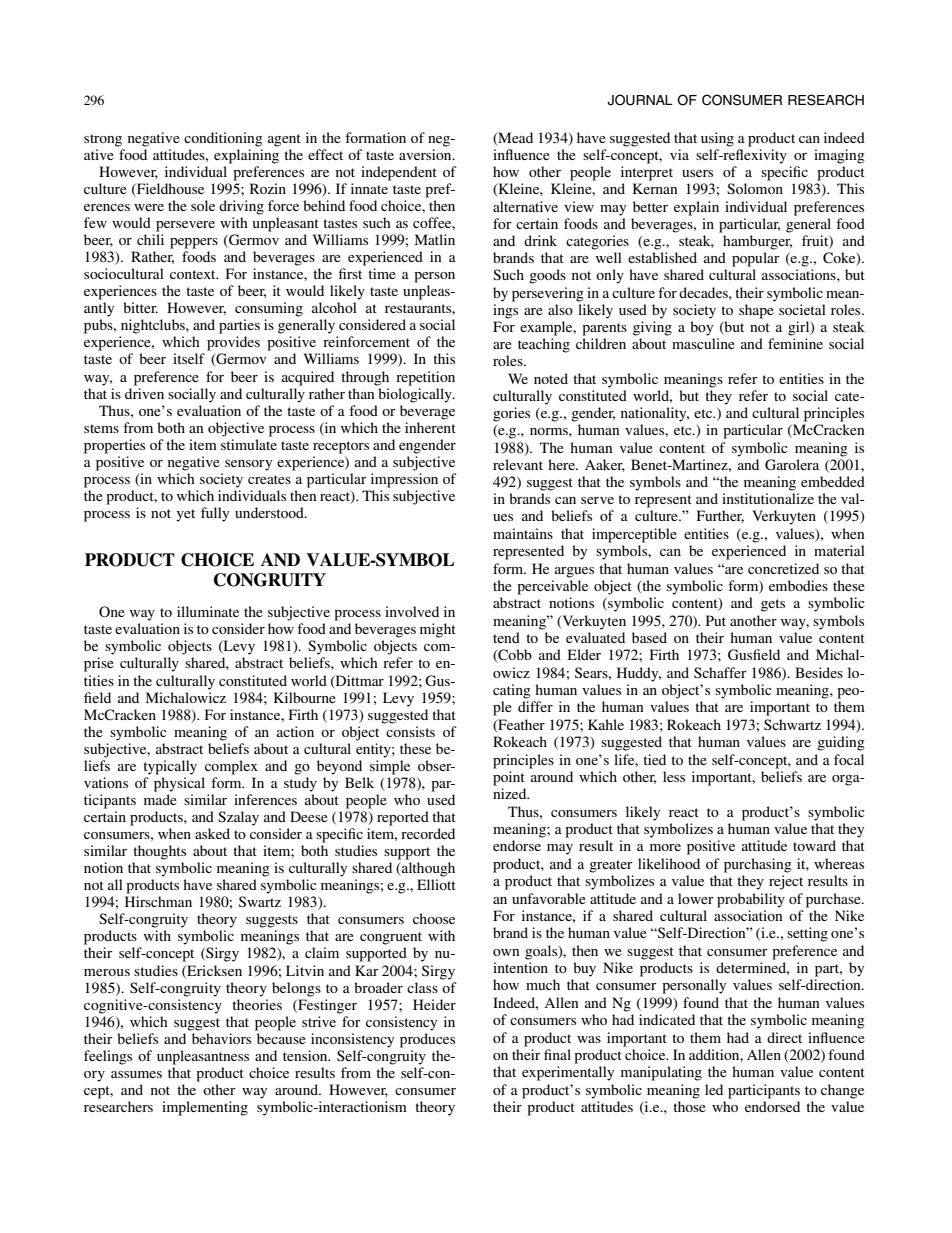 The width and height of the screenshot is (952, 1233). I want to click on produces, so click(427, 1040).
